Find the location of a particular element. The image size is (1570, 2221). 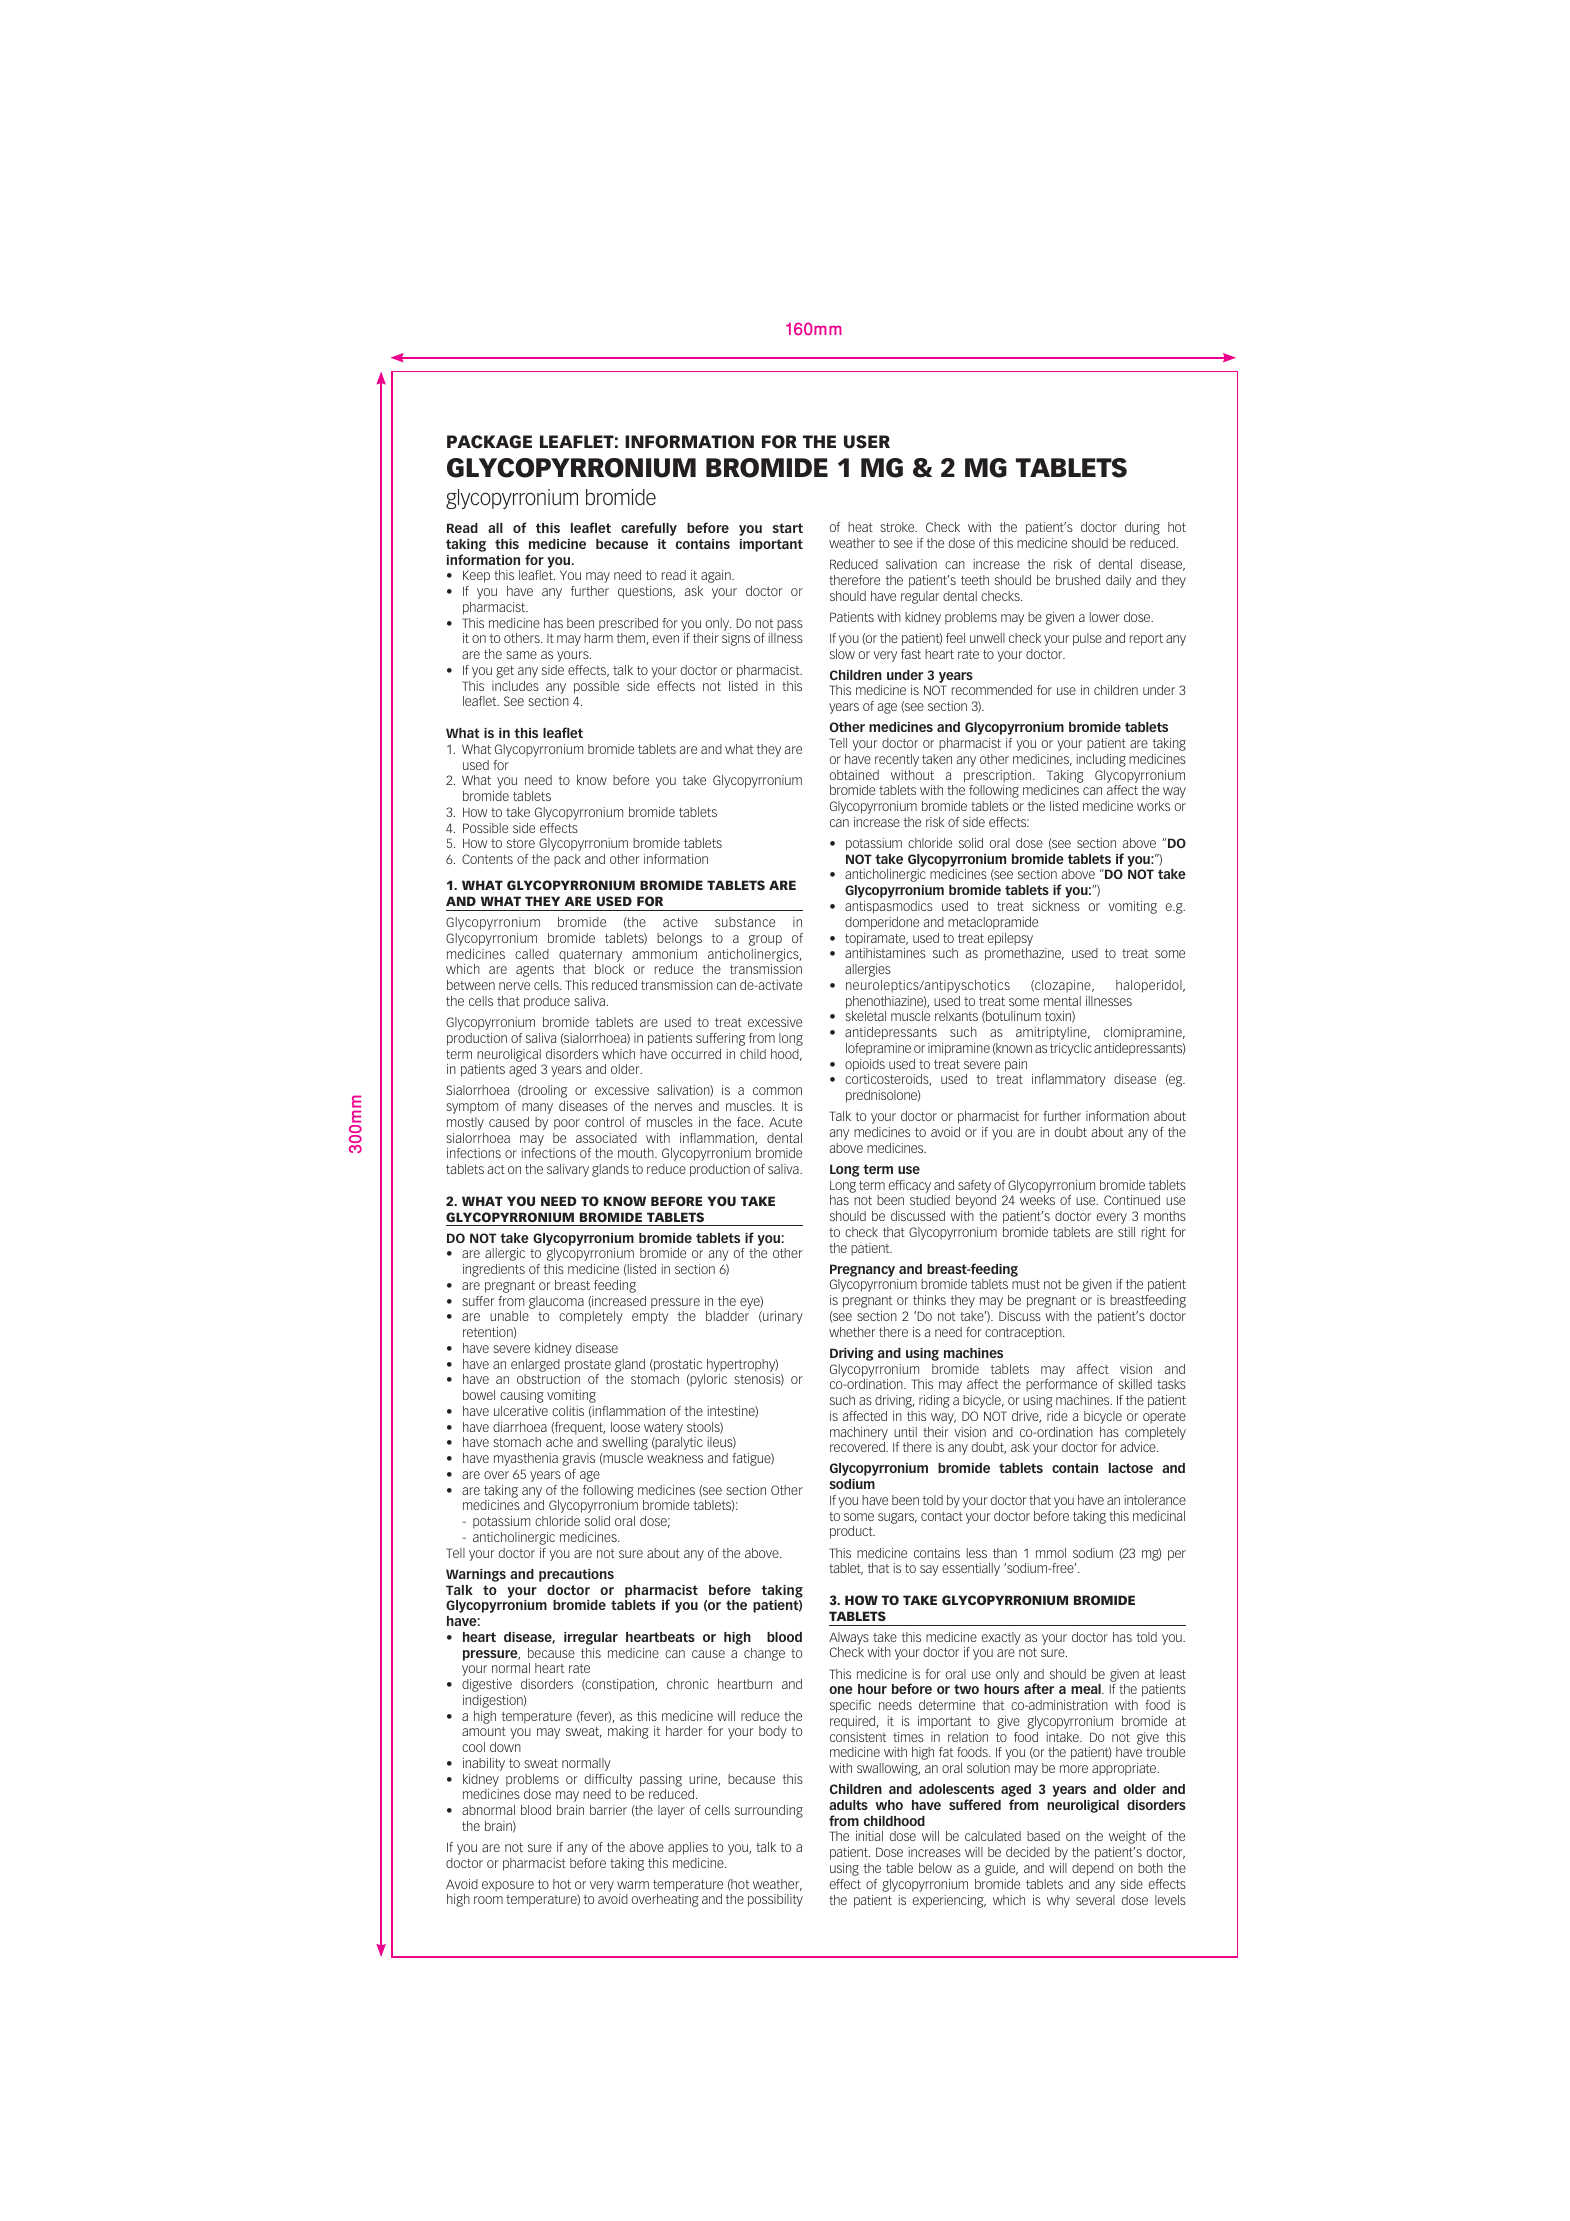

carefully is located at coordinates (649, 529).
